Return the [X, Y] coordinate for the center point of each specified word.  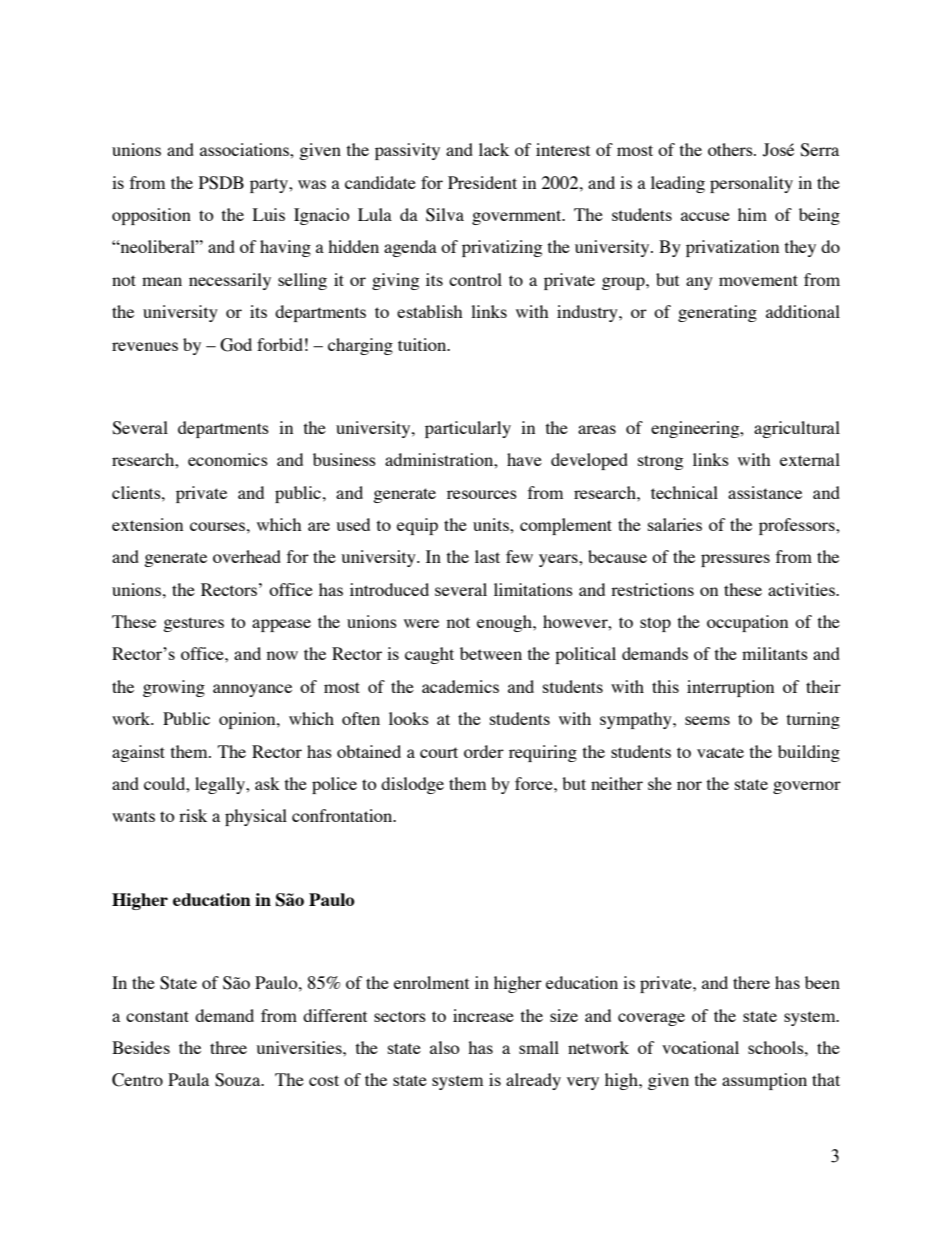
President [482, 182]
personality [751, 184]
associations [245, 149]
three [228, 1047]
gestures [193, 624]
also [445, 1047]
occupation [747, 623]
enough [505, 623]
